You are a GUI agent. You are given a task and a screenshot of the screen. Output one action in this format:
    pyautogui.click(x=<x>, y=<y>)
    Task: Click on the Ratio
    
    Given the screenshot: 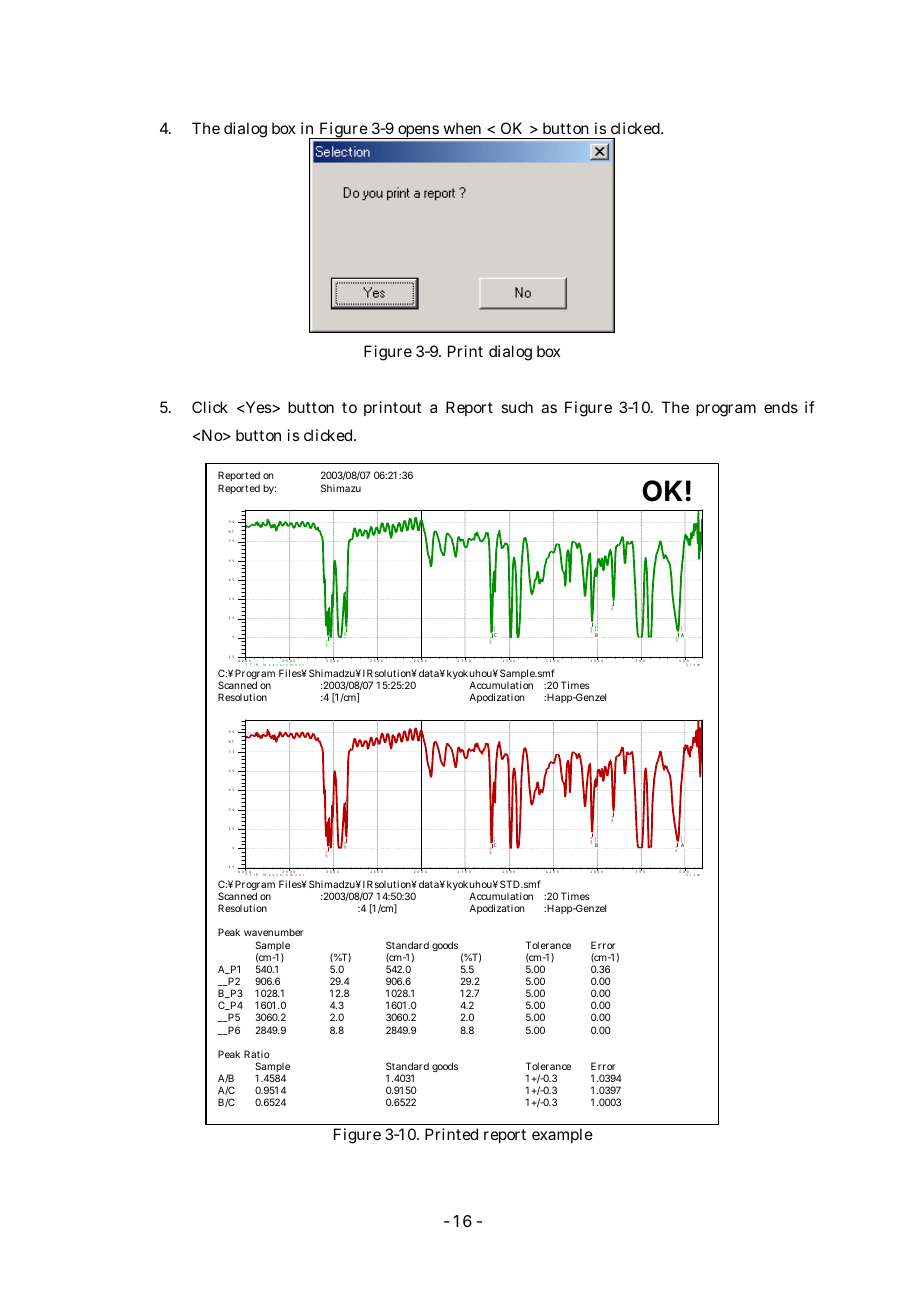 What is the action you would take?
    pyautogui.click(x=257, y=1054)
